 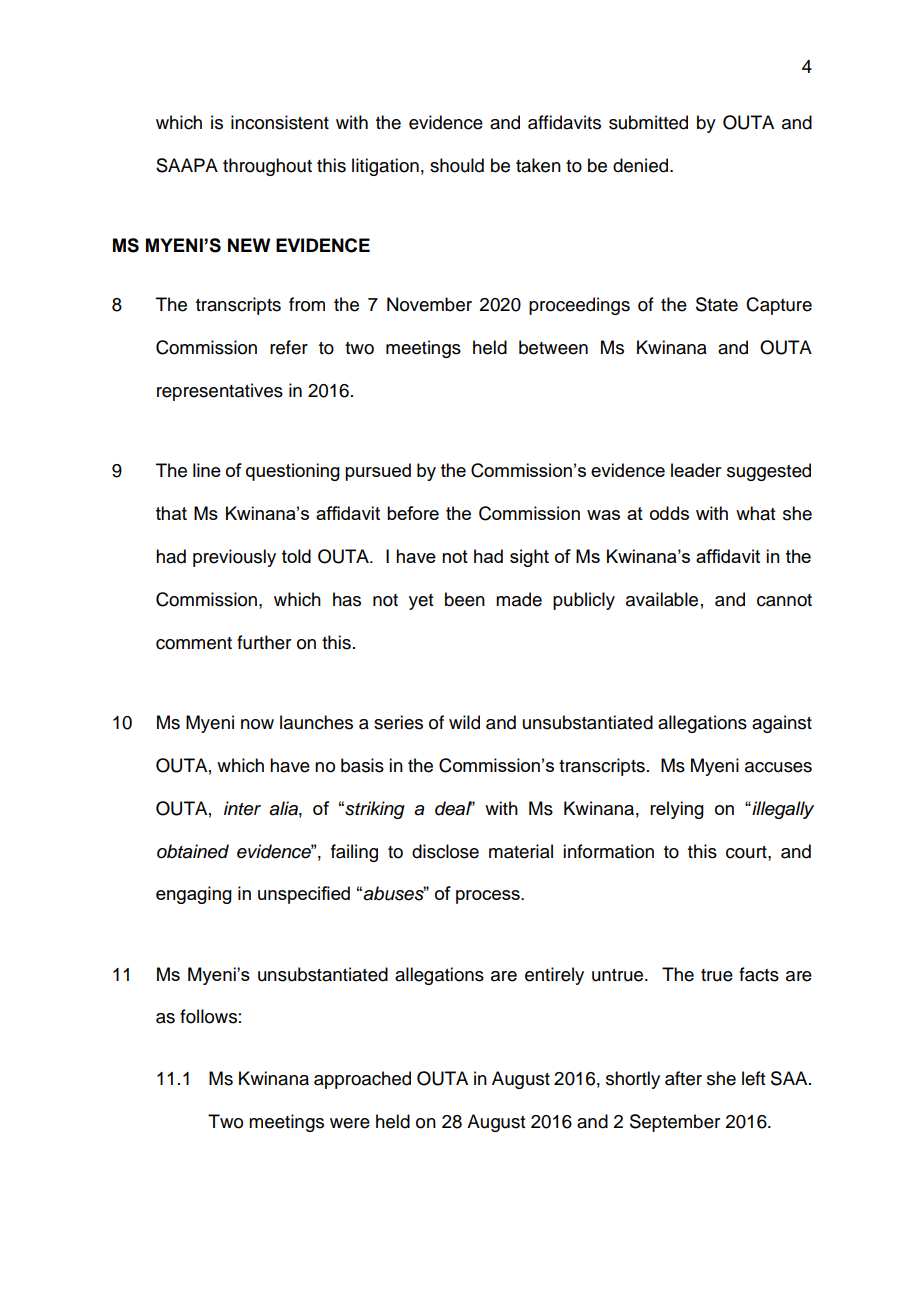 I want to click on inter, so click(x=242, y=808).
